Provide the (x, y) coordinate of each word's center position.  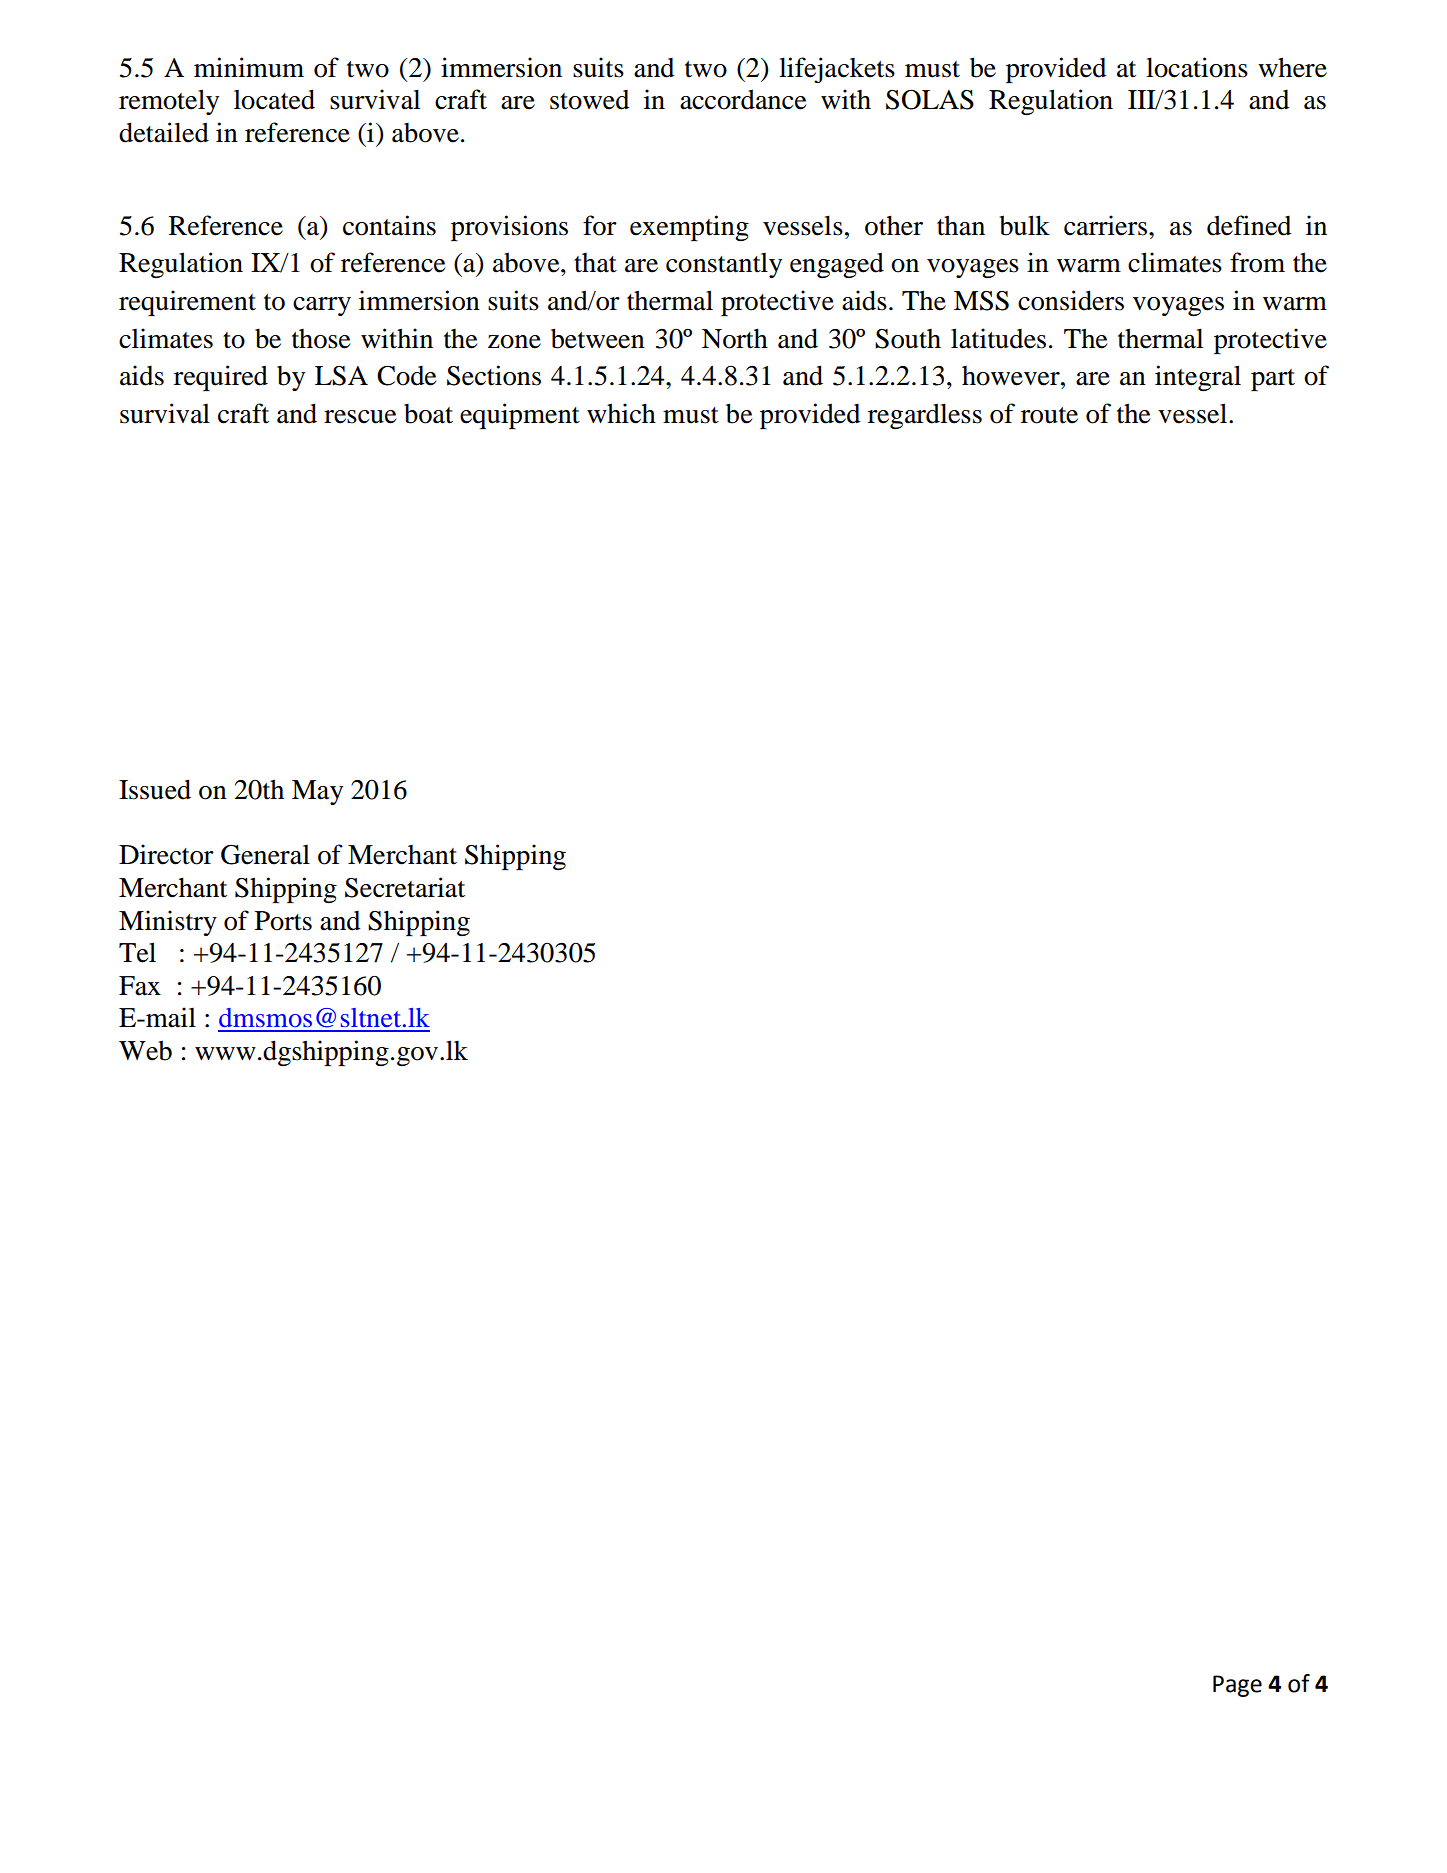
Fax (140, 986)
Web (145, 1050)
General (265, 855)
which (621, 413)
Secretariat (405, 887)
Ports (283, 921)
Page (1237, 1686)
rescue (360, 417)
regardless (925, 416)
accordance (743, 99)
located (274, 99)
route (1049, 415)
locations (1197, 67)
